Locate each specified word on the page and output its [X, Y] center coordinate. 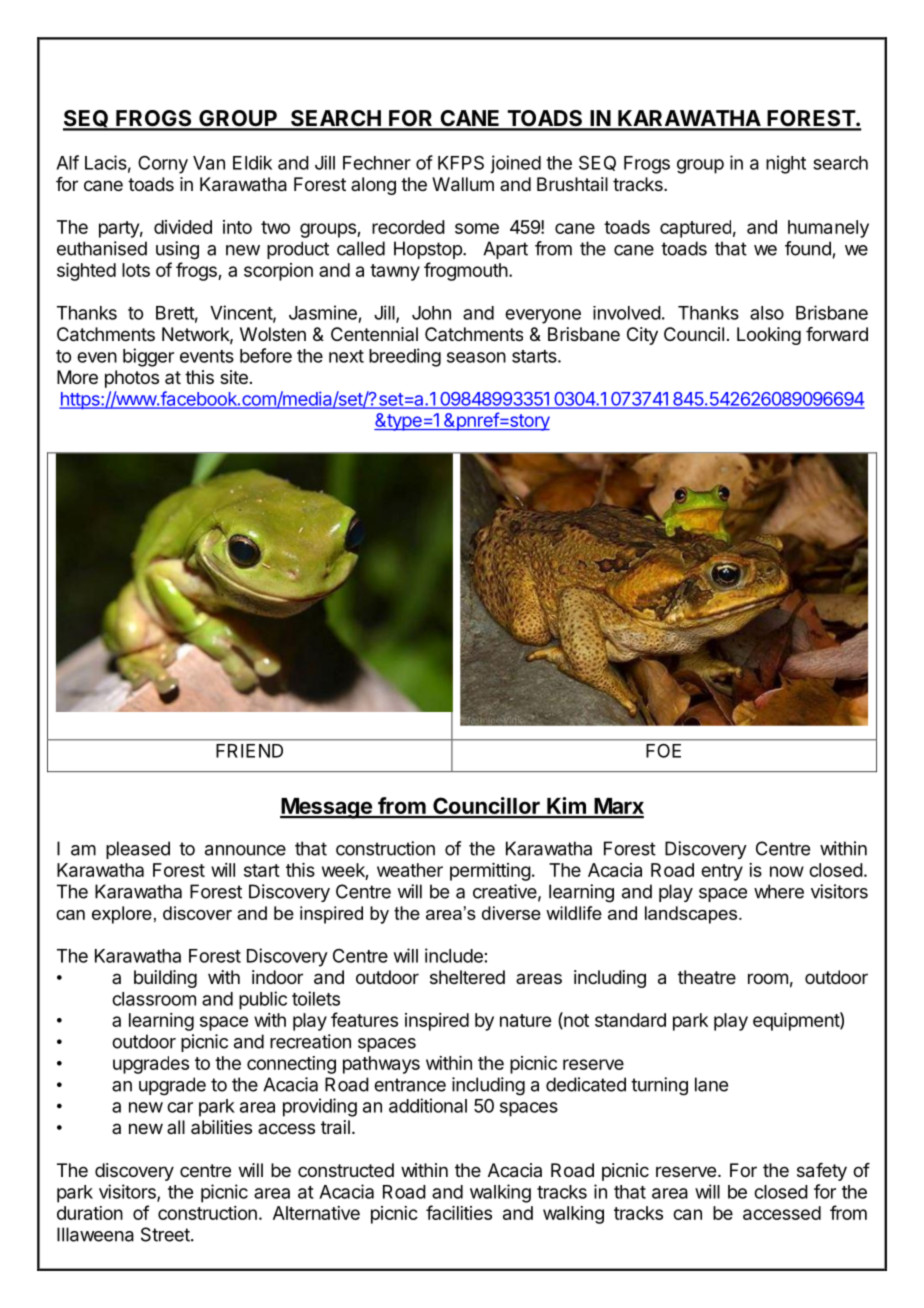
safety [822, 1172]
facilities [459, 1212]
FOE [663, 751]
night [786, 164]
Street [166, 1234]
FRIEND [249, 751]
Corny [163, 164]
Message [327, 808]
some [477, 228]
